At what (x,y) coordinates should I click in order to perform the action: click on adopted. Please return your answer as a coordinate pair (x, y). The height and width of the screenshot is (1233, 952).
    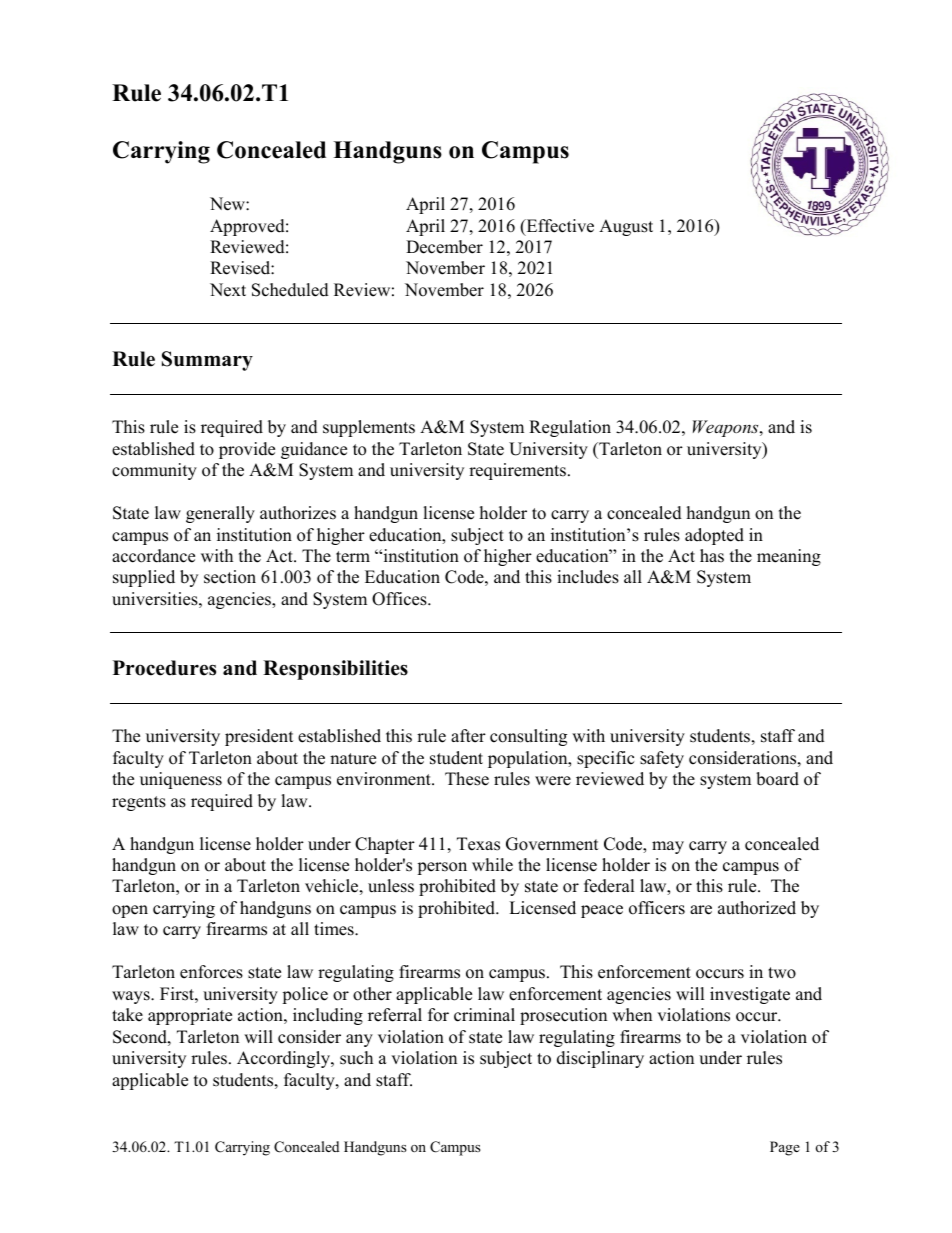
    Looking at the image, I should click on (714, 536).
